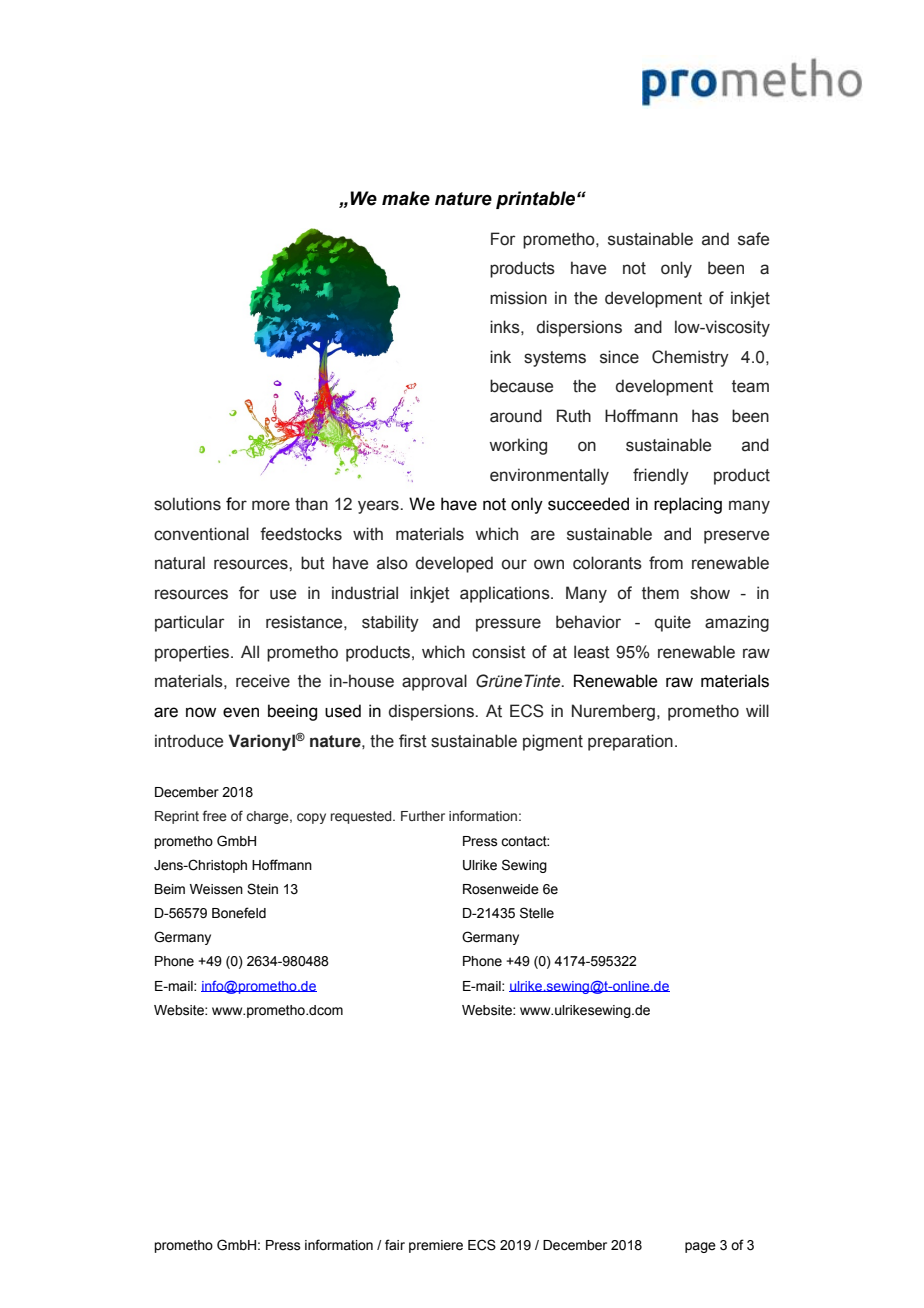 Image resolution: width=924 pixels, height=1308 pixels. What do you see at coordinates (241, 712) in the screenshot?
I see `even` at bounding box center [241, 712].
